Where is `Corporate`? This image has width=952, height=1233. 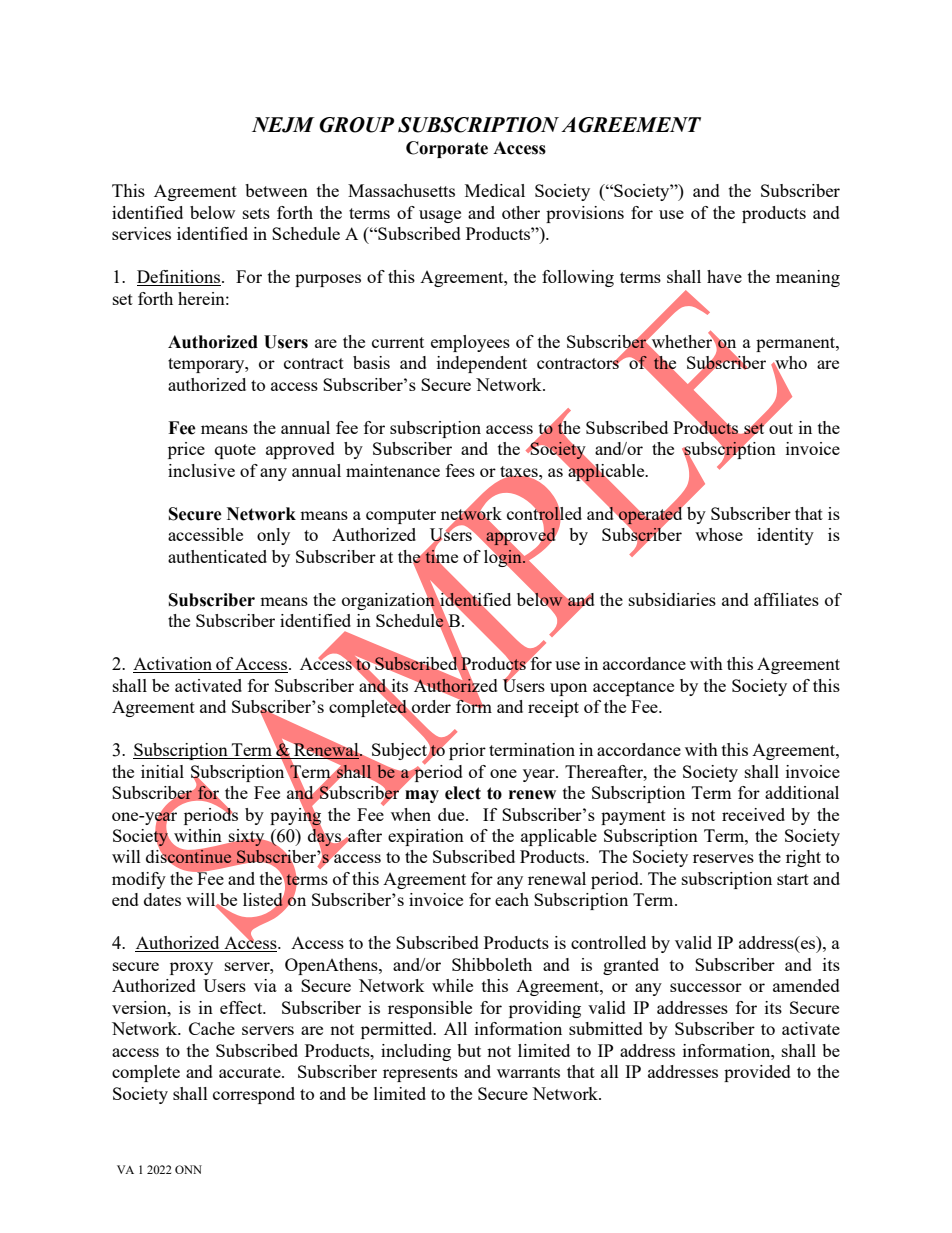 Corporate is located at coordinates (447, 149).
